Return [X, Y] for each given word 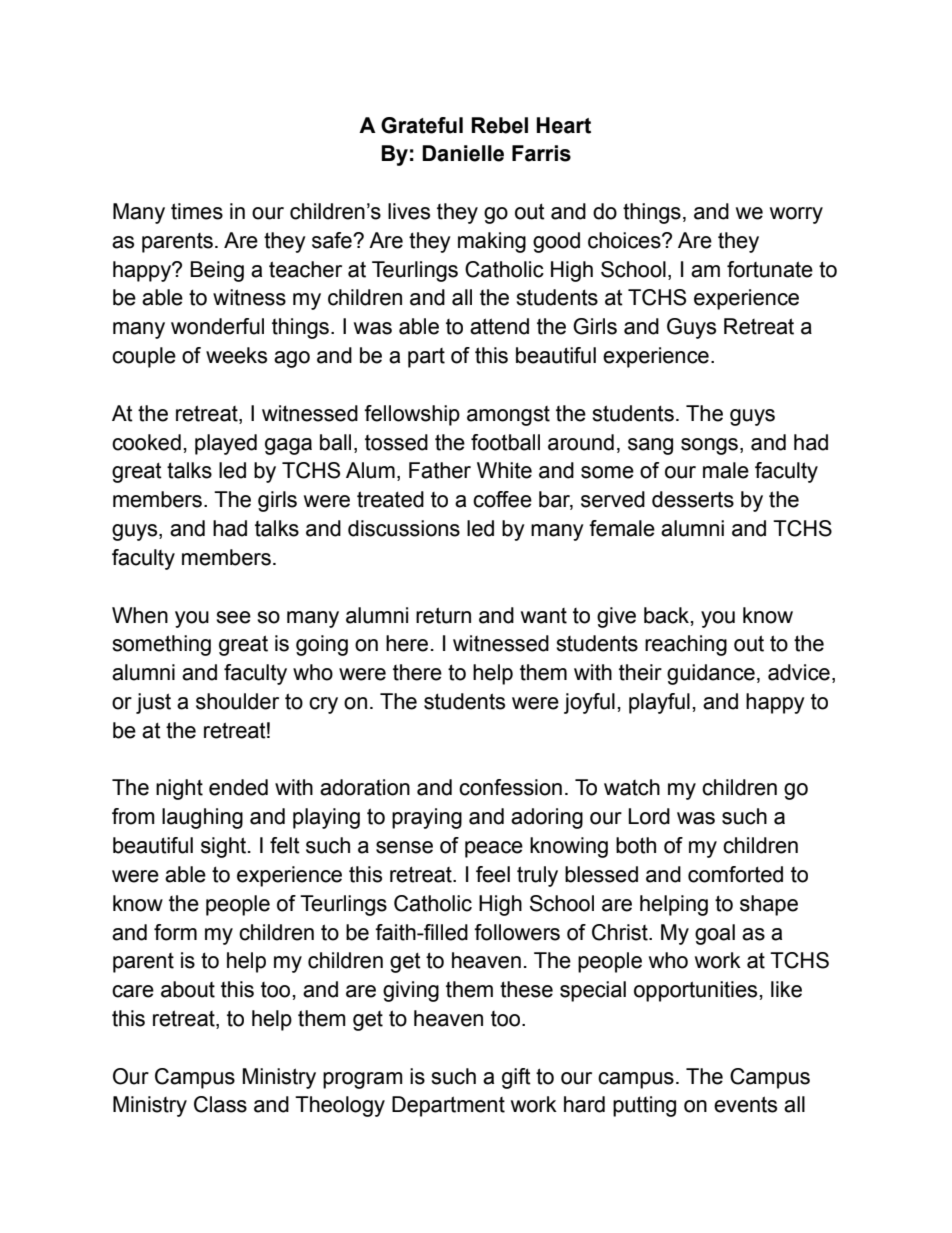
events [745, 1104]
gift [516, 1078]
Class [220, 1104]
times [197, 211]
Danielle [463, 153]
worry [796, 215]
